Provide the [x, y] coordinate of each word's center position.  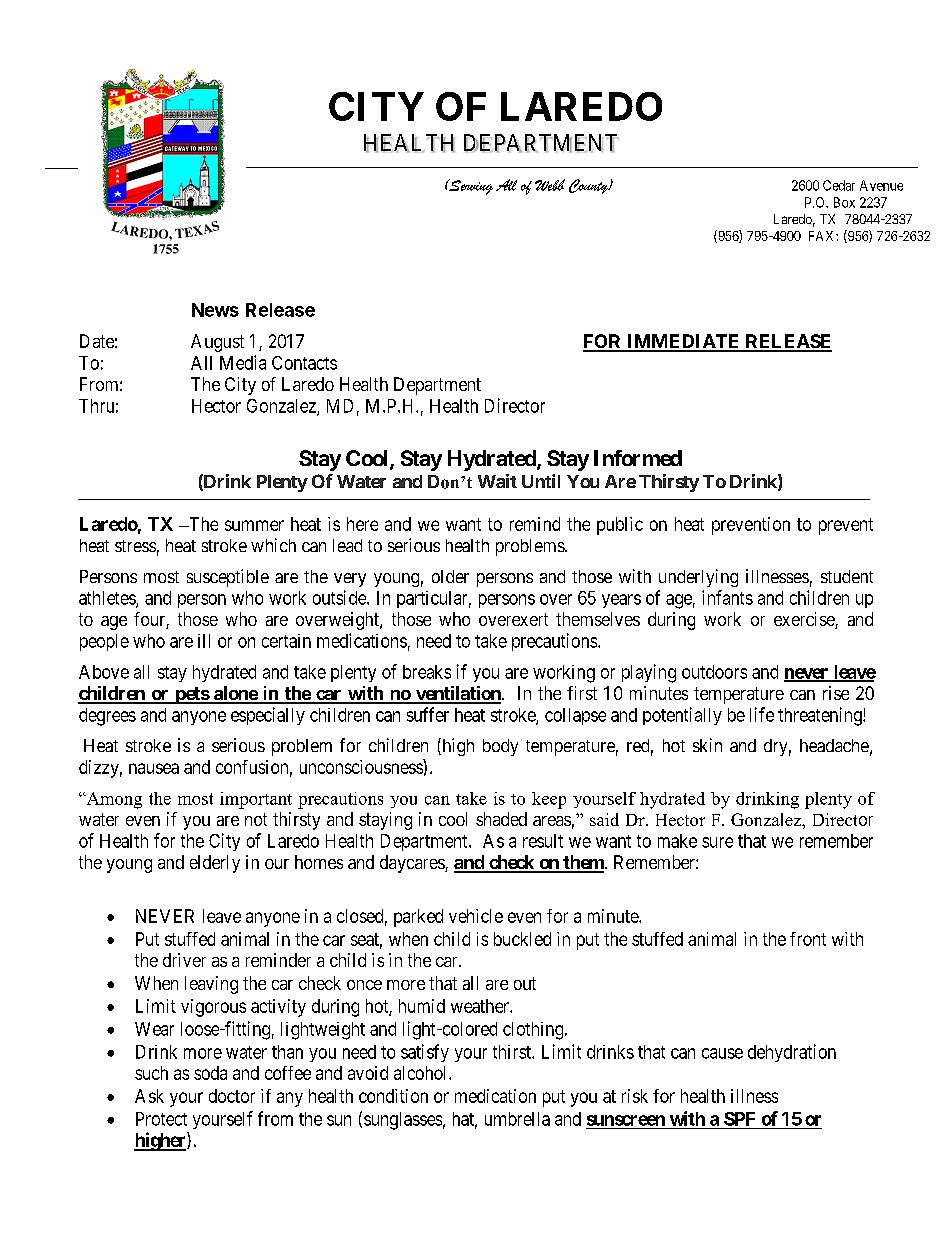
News [215, 310]
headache [834, 745]
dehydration [792, 1053]
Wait [497, 481]
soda [210, 1073]
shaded [501, 819]
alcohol [422, 1073]
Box [844, 202]
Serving [470, 187]
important [256, 800]
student [847, 576]
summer [254, 525]
